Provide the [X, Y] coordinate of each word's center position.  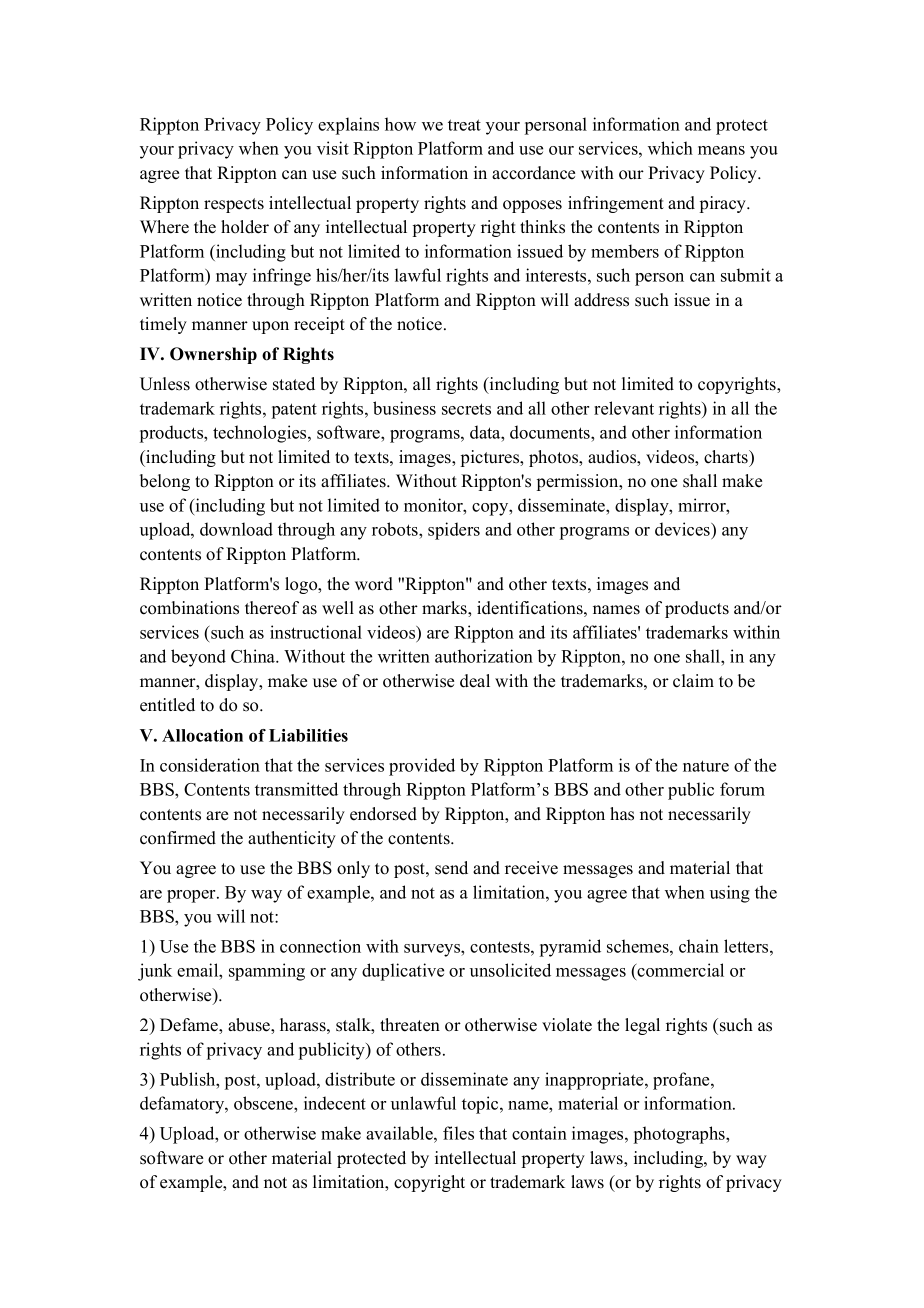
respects [234, 205]
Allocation [202, 735]
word [374, 584]
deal [475, 681]
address [601, 300]
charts [727, 457]
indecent [335, 1103]
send [451, 868]
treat [464, 125]
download [236, 529]
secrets [466, 409]
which [670, 148]
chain [699, 946]
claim [693, 681]
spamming [267, 972]
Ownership [213, 355]
